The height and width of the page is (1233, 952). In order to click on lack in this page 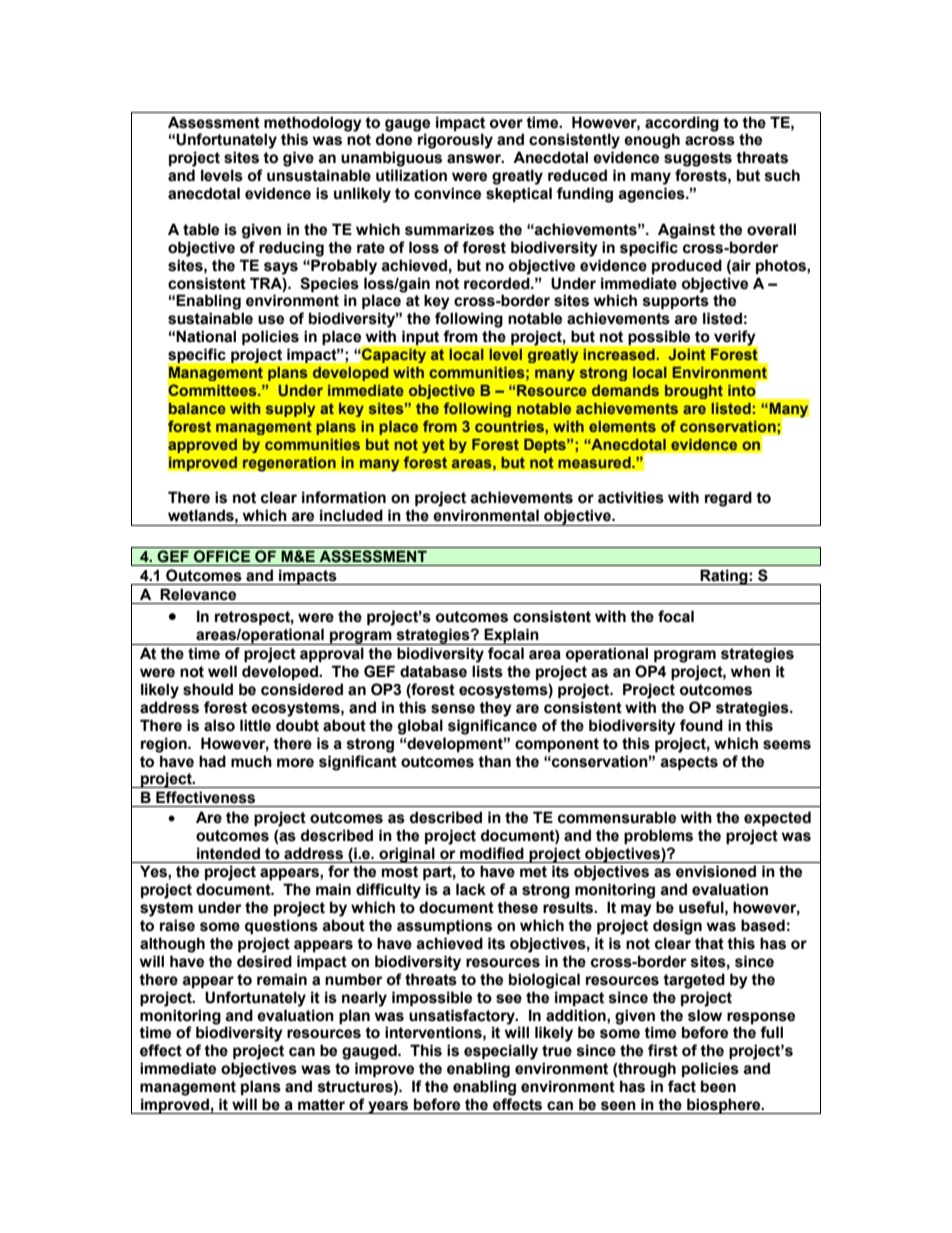, I will do `click(471, 889)`.
